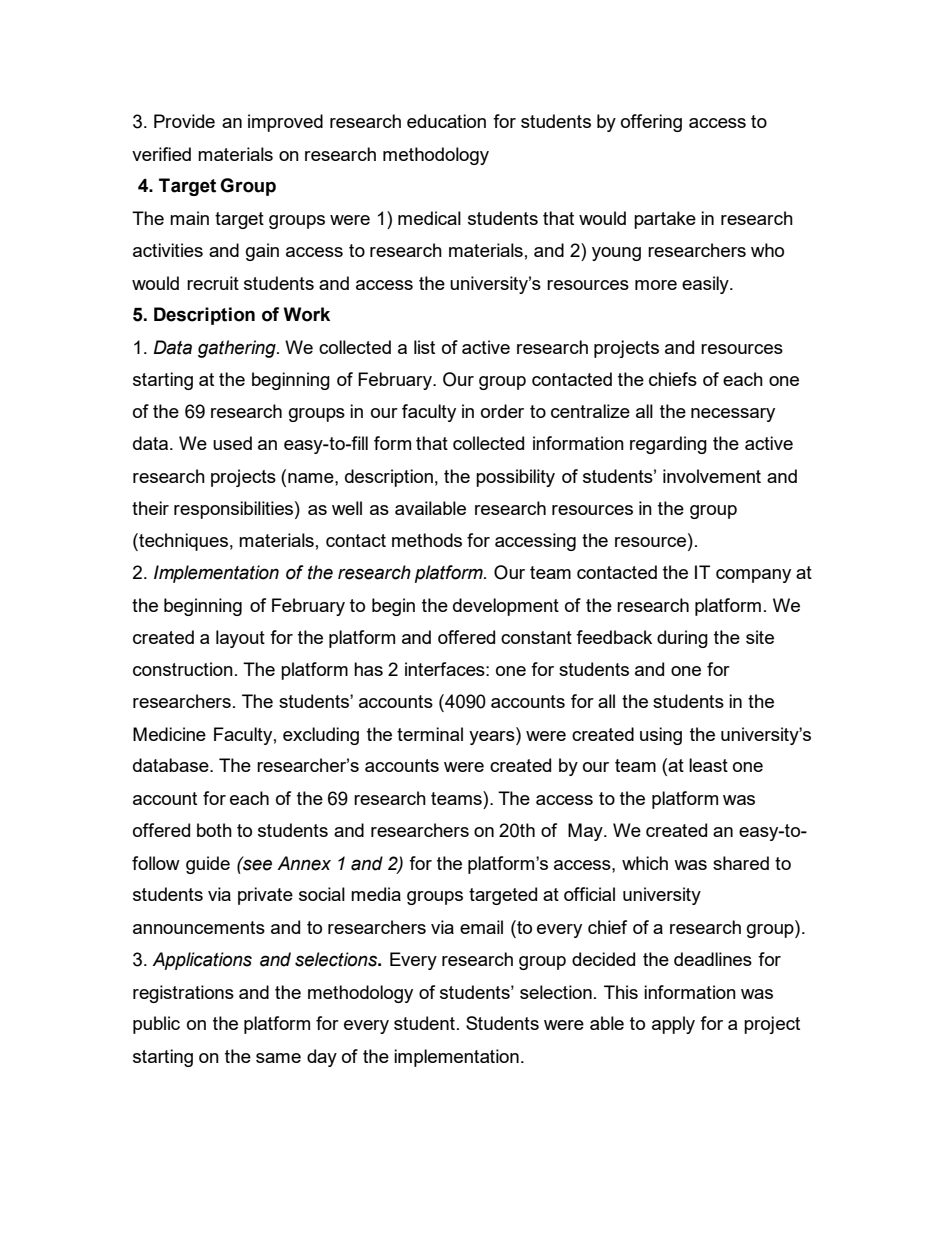 This screenshot has width=952, height=1233. Describe the element at coordinates (184, 121) in the screenshot. I see `Provide` at that location.
